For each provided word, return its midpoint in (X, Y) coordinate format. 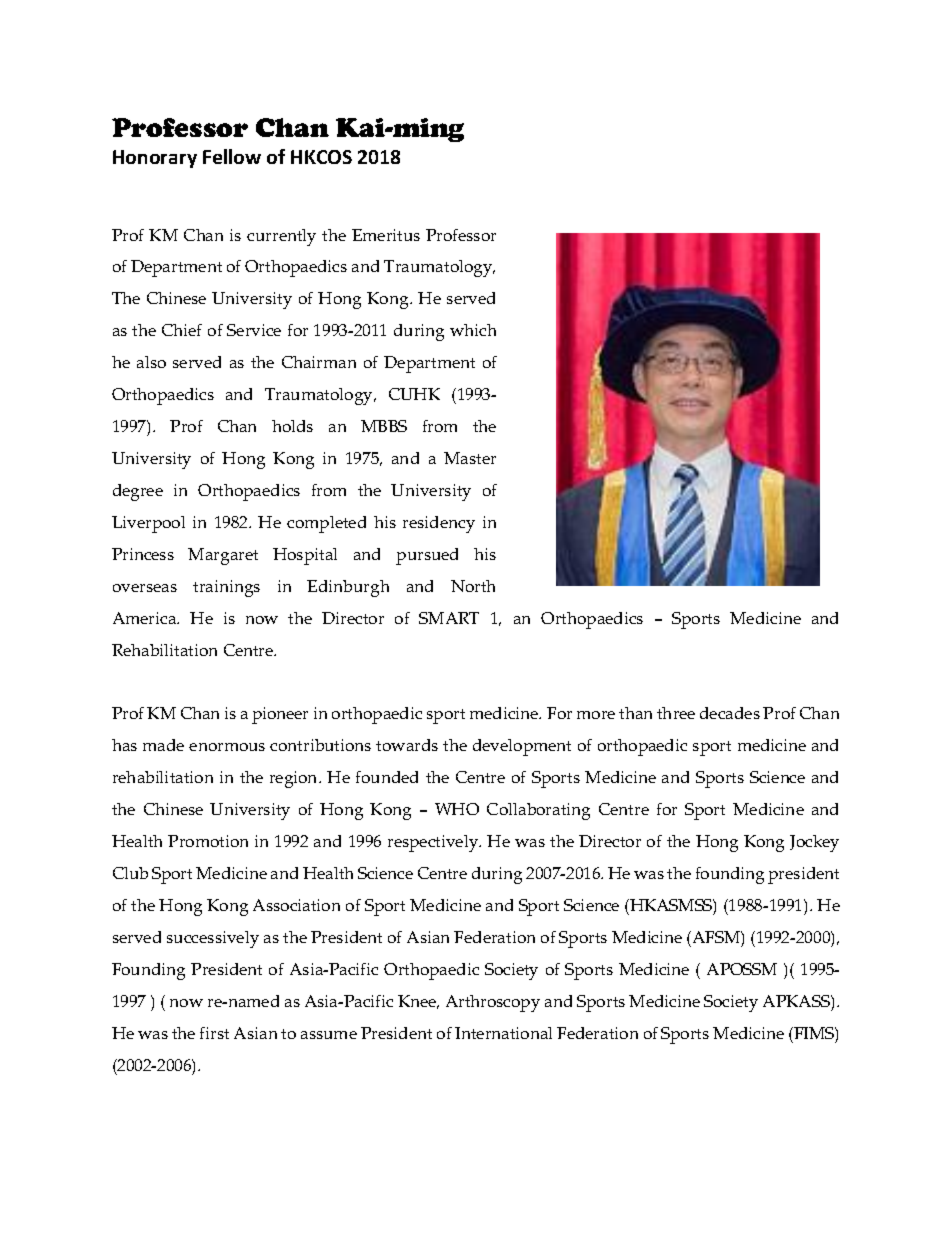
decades (730, 713)
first (214, 1033)
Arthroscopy (493, 1003)
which (473, 330)
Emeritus (386, 235)
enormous (227, 747)
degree (138, 492)
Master (470, 458)
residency (439, 524)
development (522, 747)
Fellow (232, 156)
